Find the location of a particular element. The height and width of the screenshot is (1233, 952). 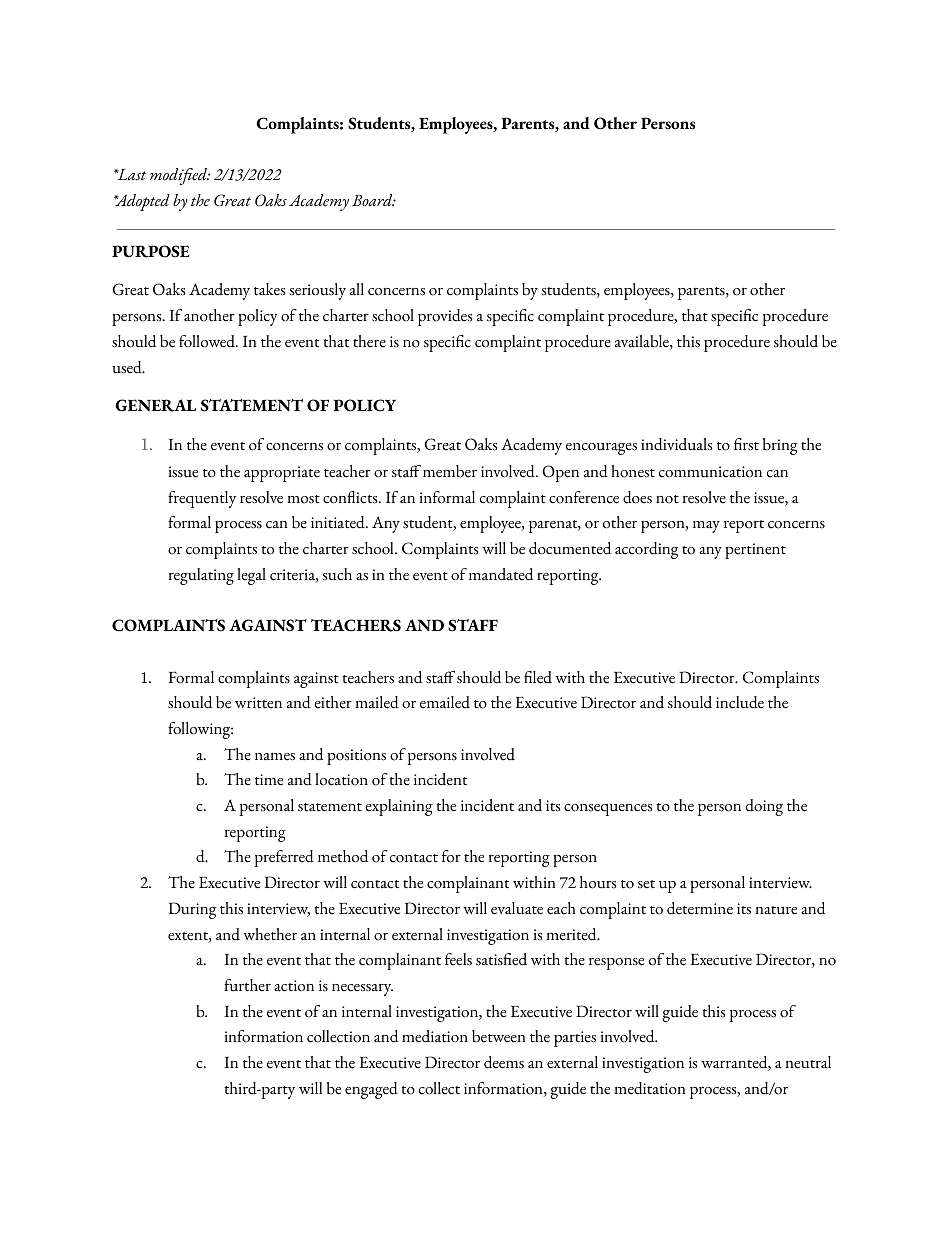

explaining is located at coordinates (399, 807).
